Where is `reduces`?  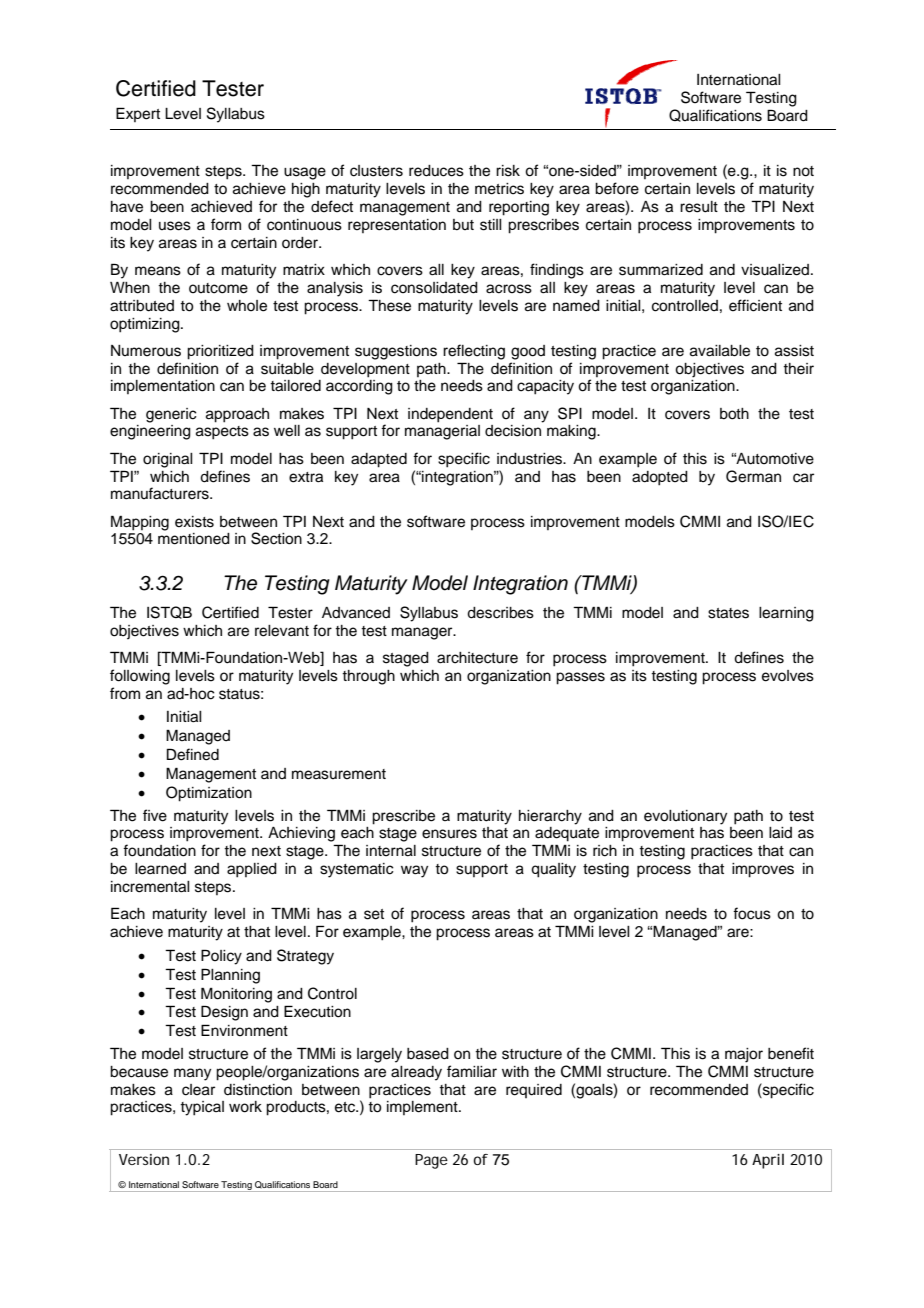
reduces is located at coordinates (436, 171).
